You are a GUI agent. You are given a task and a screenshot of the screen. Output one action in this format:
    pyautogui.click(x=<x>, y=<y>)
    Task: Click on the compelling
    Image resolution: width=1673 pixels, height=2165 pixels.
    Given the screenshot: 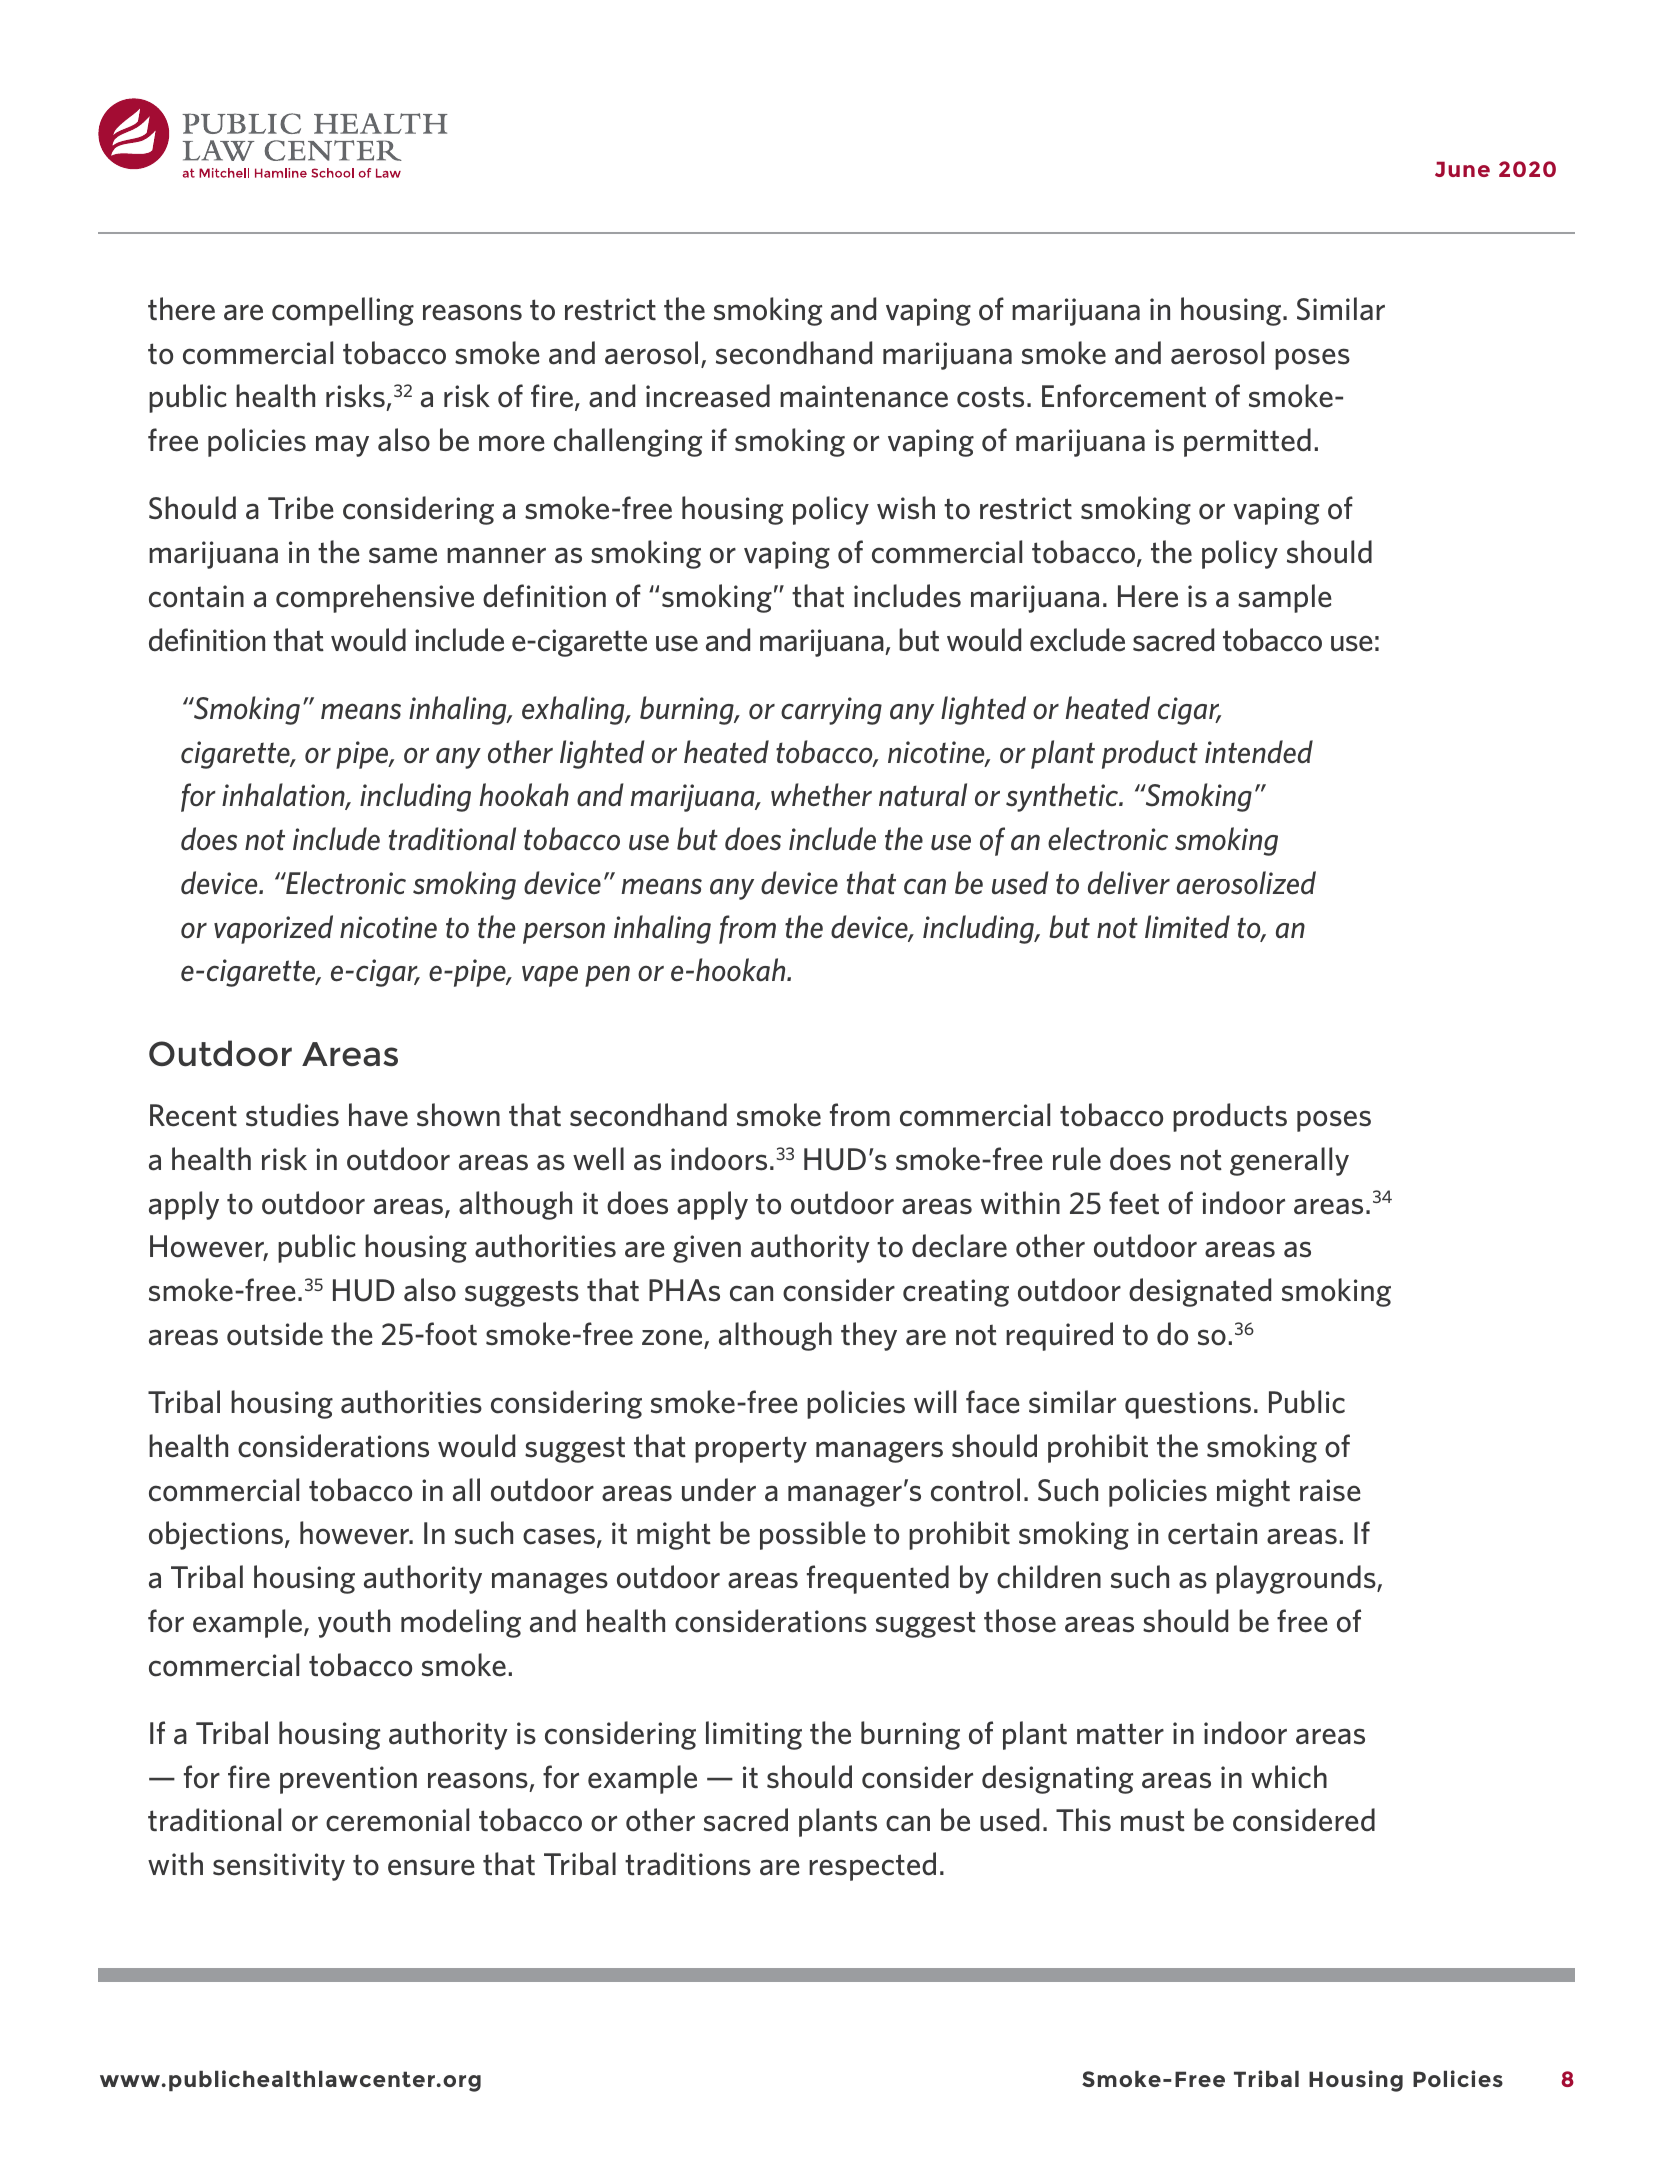 What is the action you would take?
    pyautogui.click(x=343, y=311)
